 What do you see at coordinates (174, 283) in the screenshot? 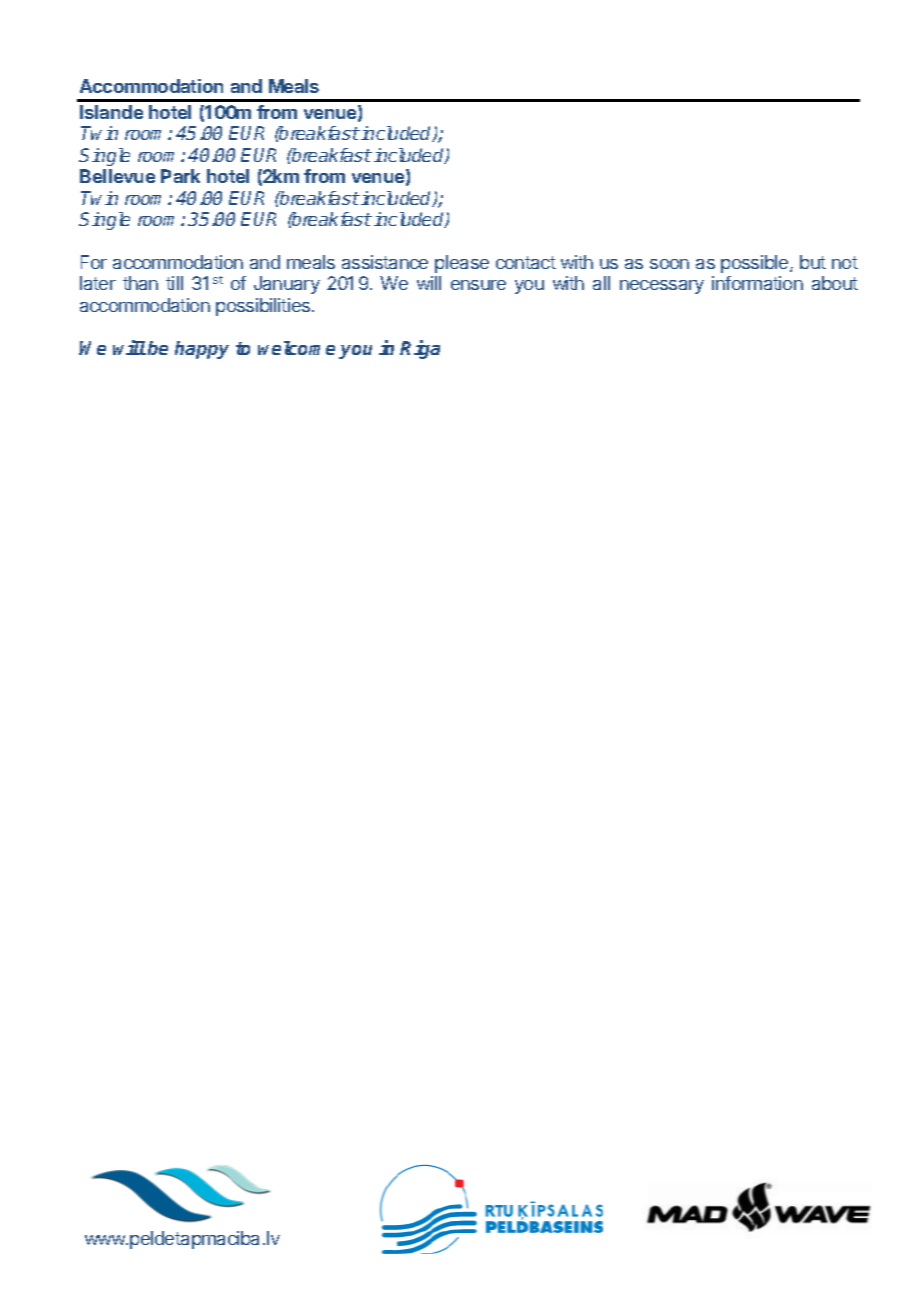
I see `till` at bounding box center [174, 283].
